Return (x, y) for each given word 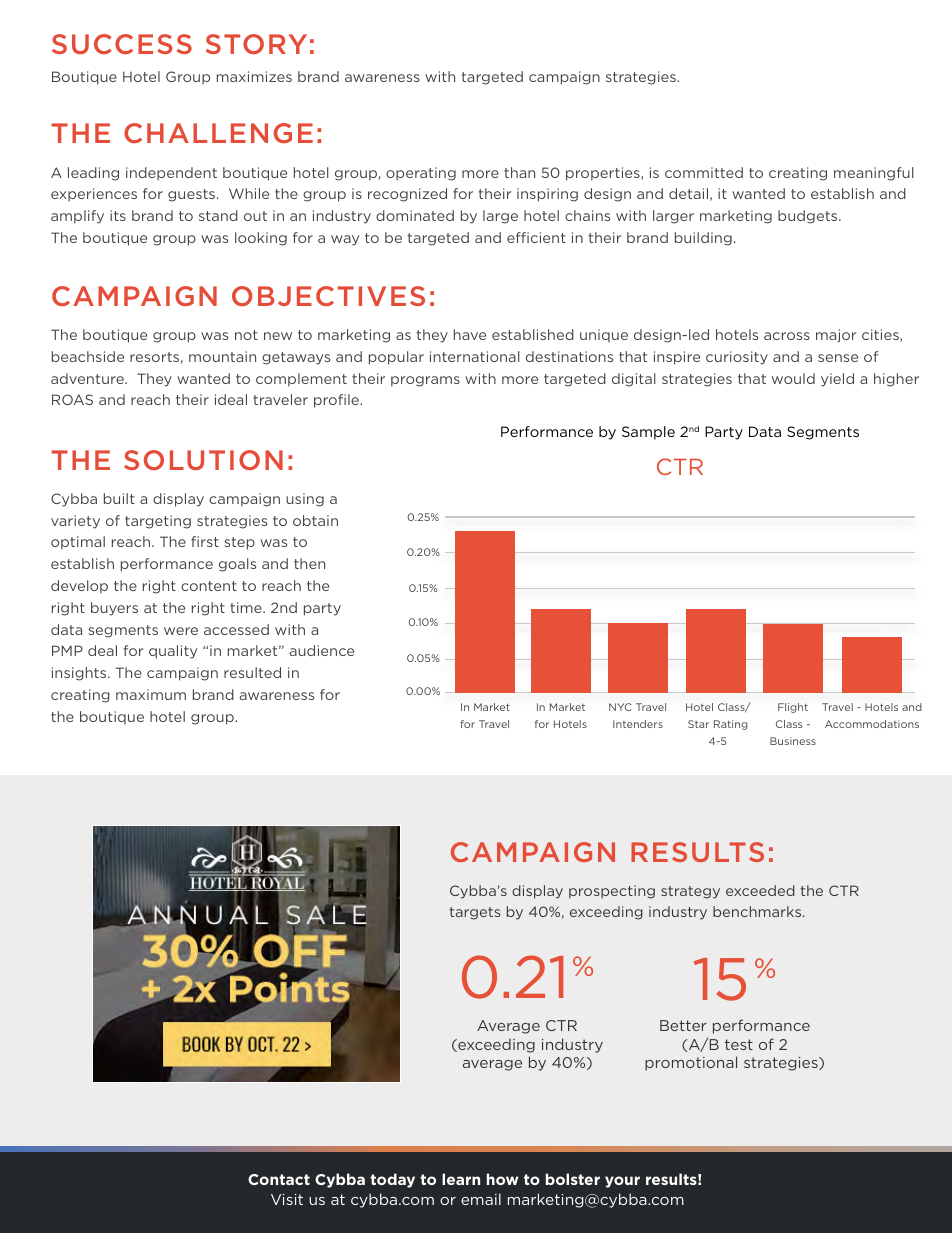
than (519, 172)
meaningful (874, 174)
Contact (279, 1179)
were (181, 631)
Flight (793, 708)
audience (322, 650)
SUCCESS (122, 44)
